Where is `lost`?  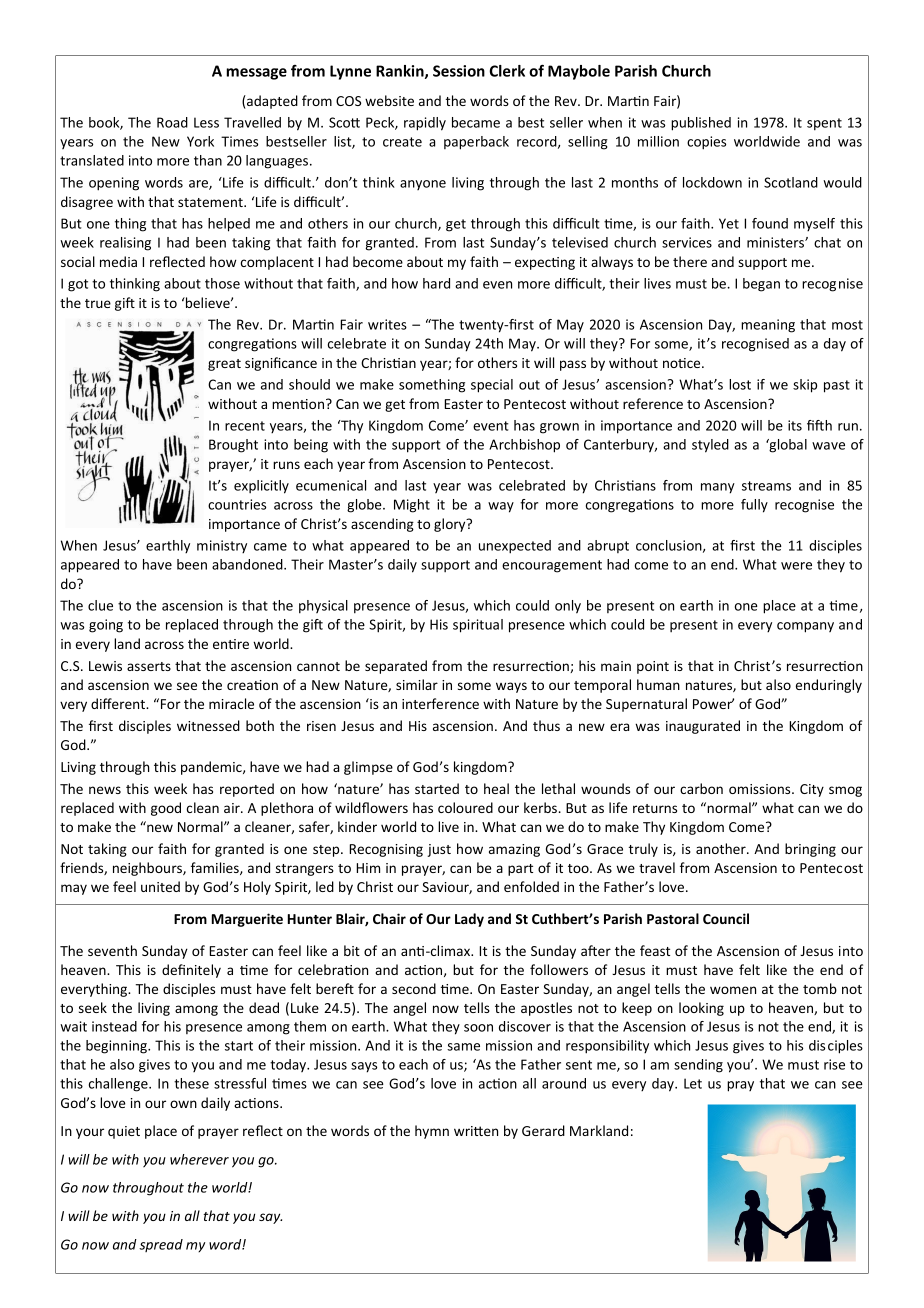 lost is located at coordinates (740, 384).
